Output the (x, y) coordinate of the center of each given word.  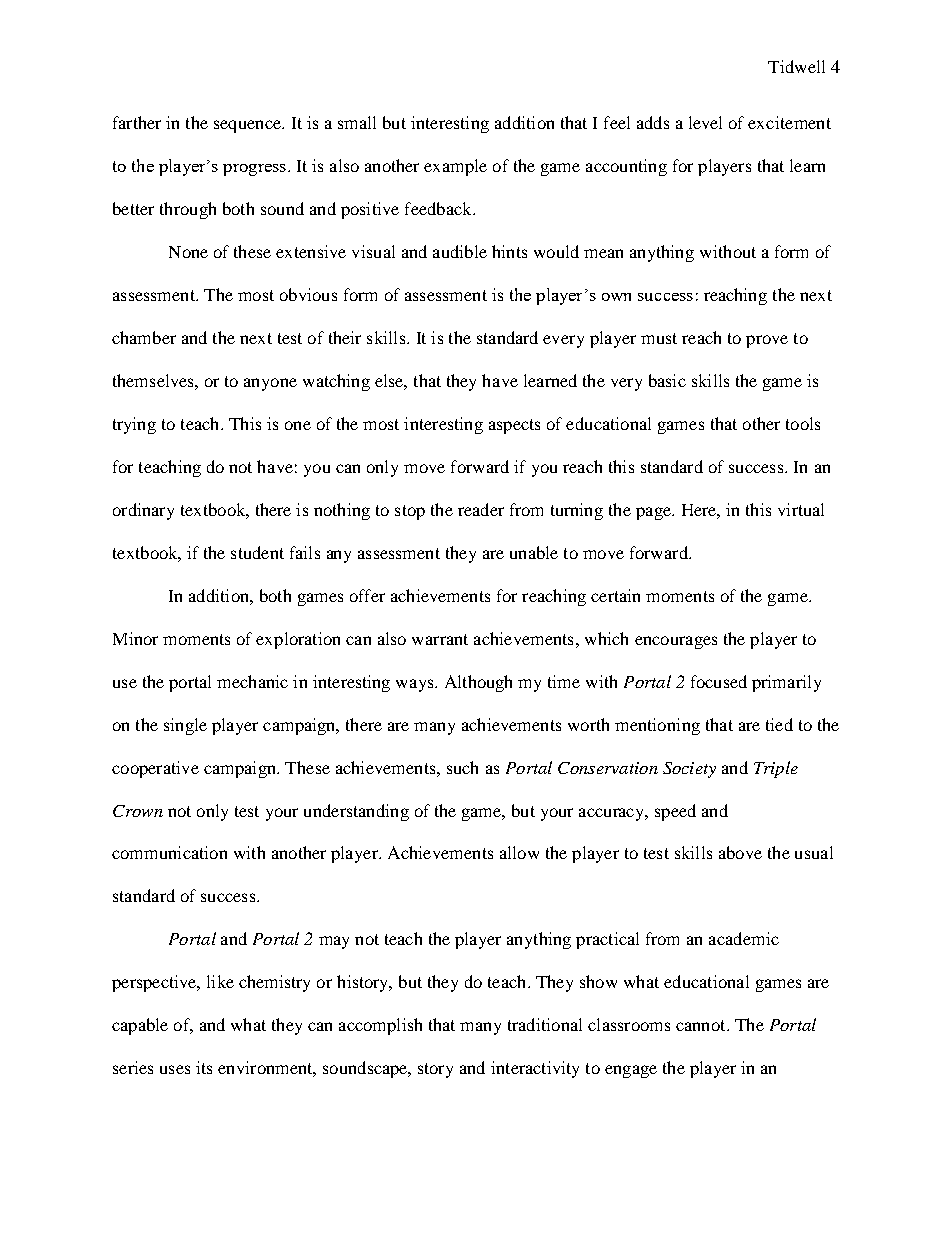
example (455, 167)
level (705, 122)
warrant (440, 639)
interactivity (535, 1069)
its (204, 1067)
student (257, 552)
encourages (676, 642)
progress (254, 170)
